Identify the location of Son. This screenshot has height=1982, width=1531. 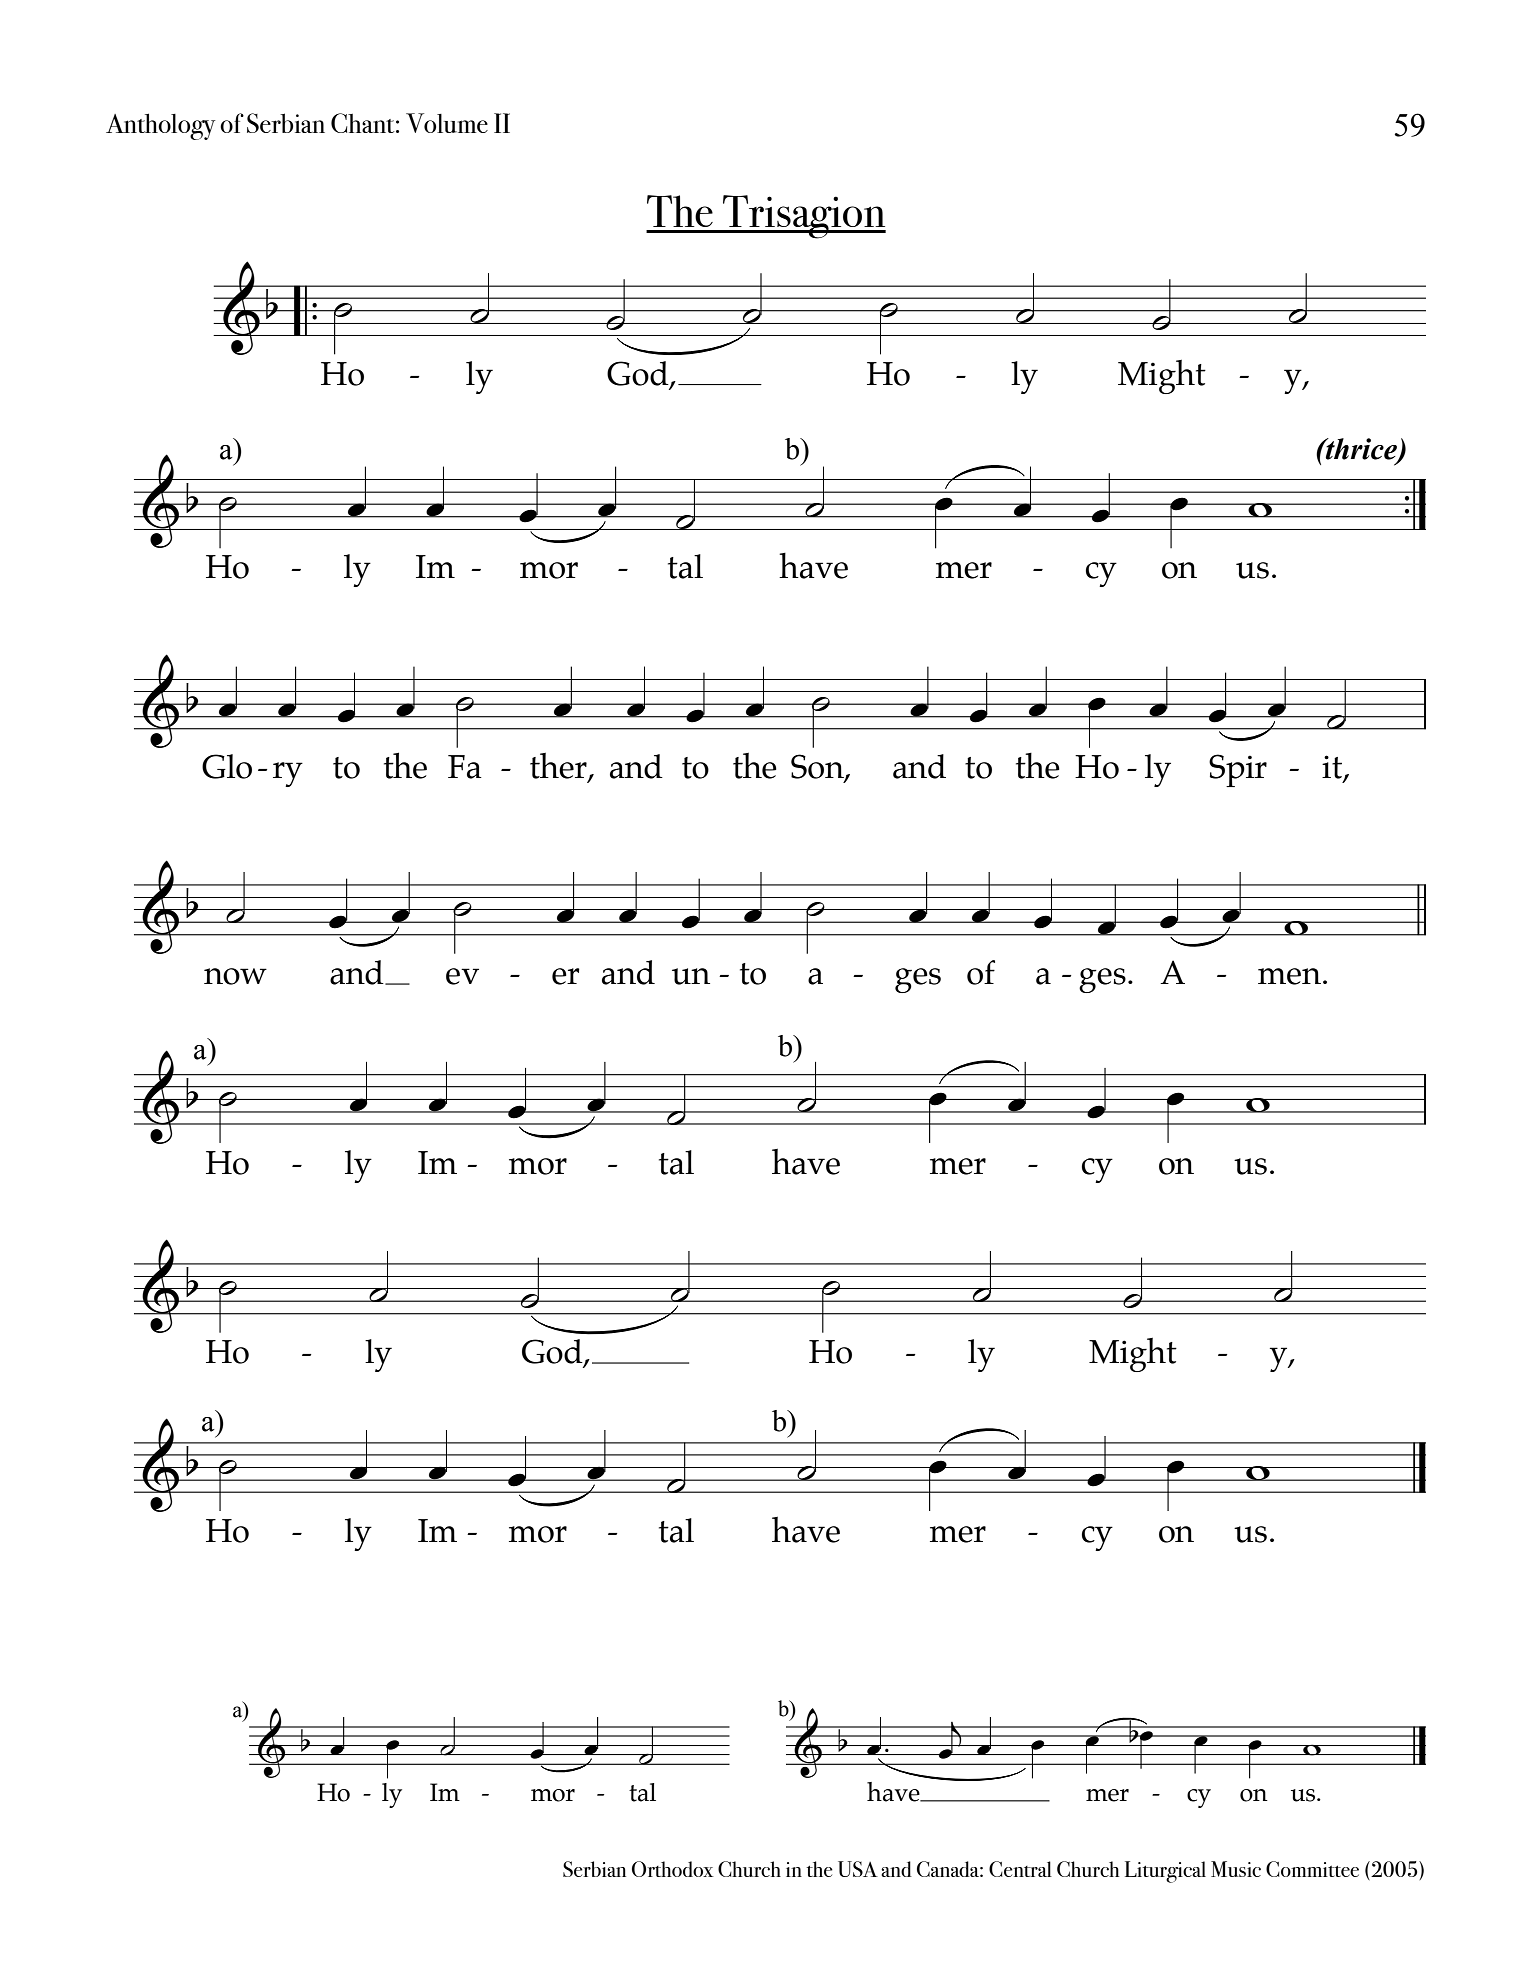
(818, 767).
